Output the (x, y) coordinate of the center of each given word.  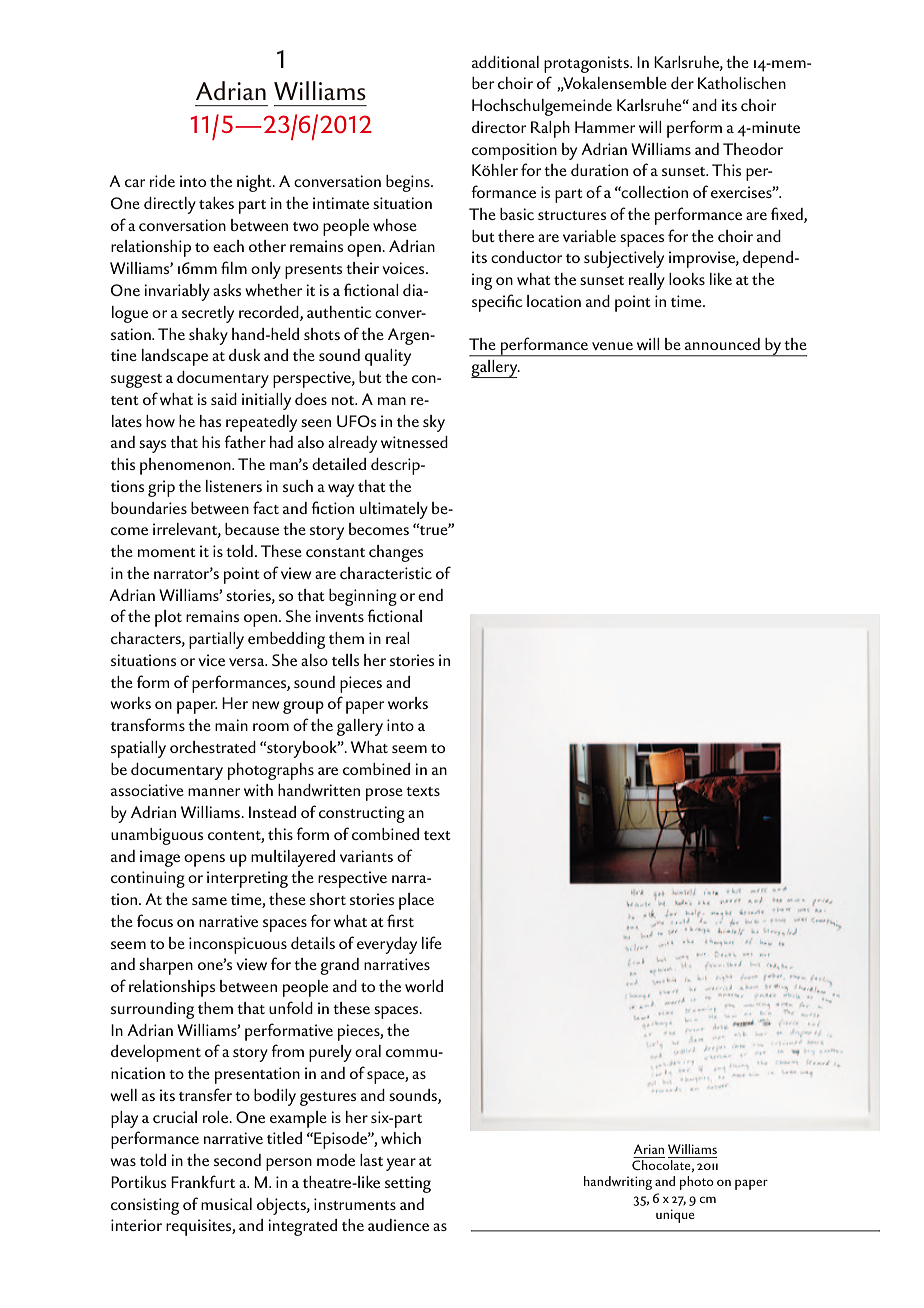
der (682, 83)
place (416, 901)
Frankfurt (203, 1181)
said (224, 399)
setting (408, 1184)
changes (396, 553)
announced (722, 344)
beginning (363, 597)
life (432, 942)
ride (162, 181)
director (499, 127)
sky (434, 423)
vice (211, 660)
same (209, 901)
